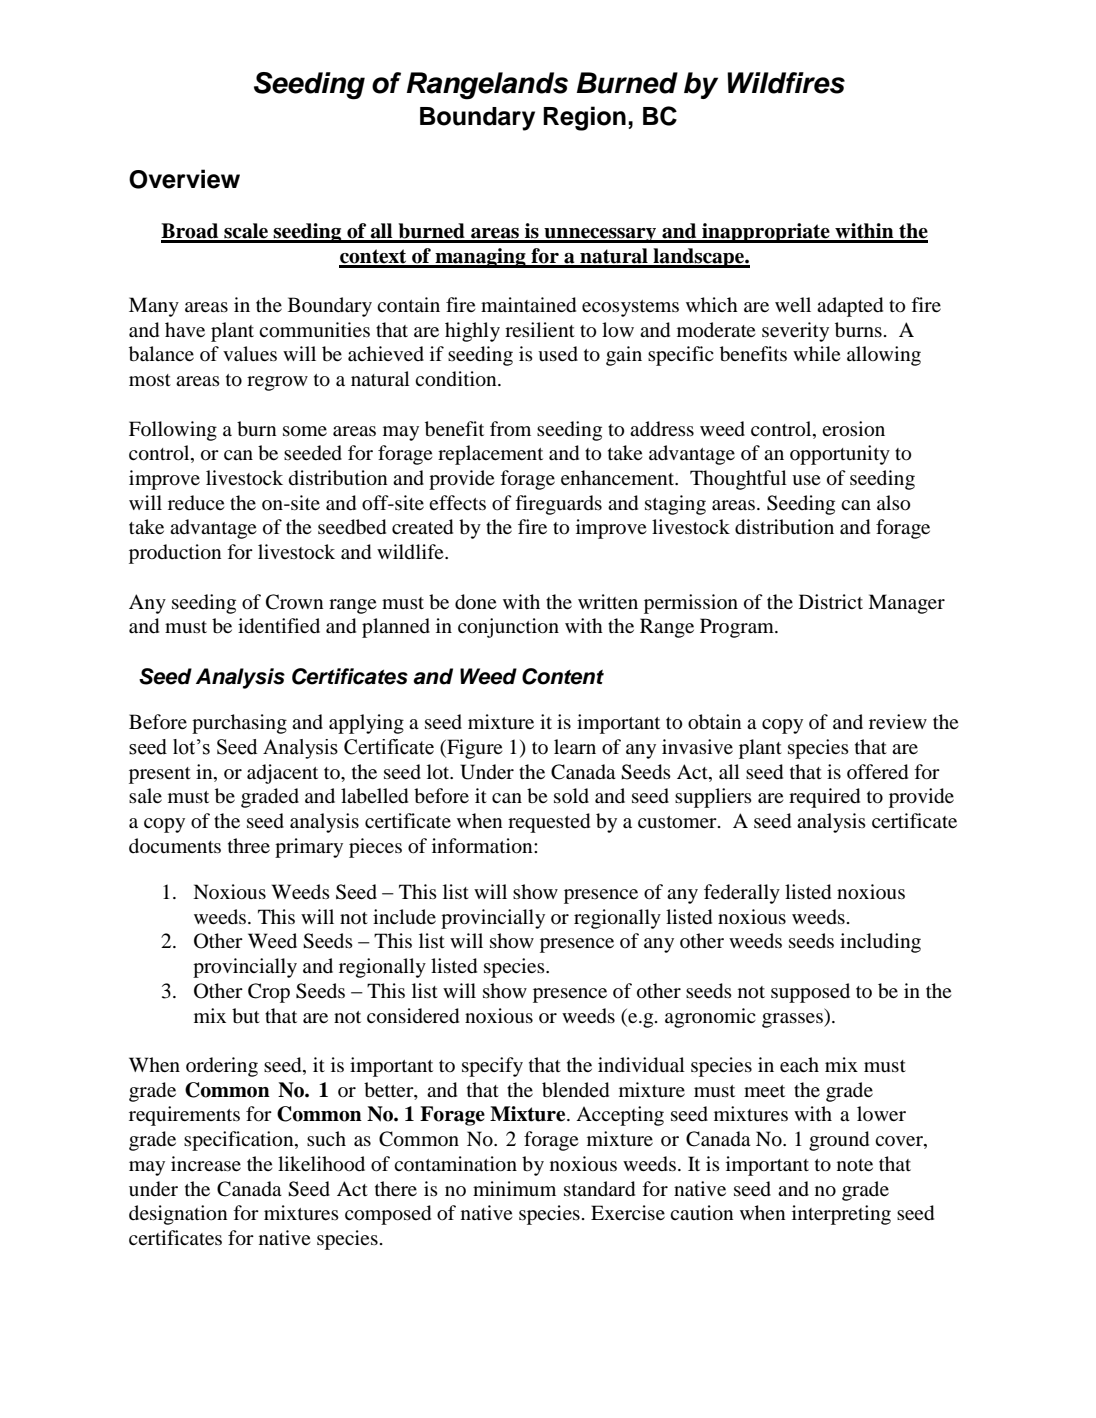  Describe the element at coordinates (893, 503) in the page. I see `also` at that location.
